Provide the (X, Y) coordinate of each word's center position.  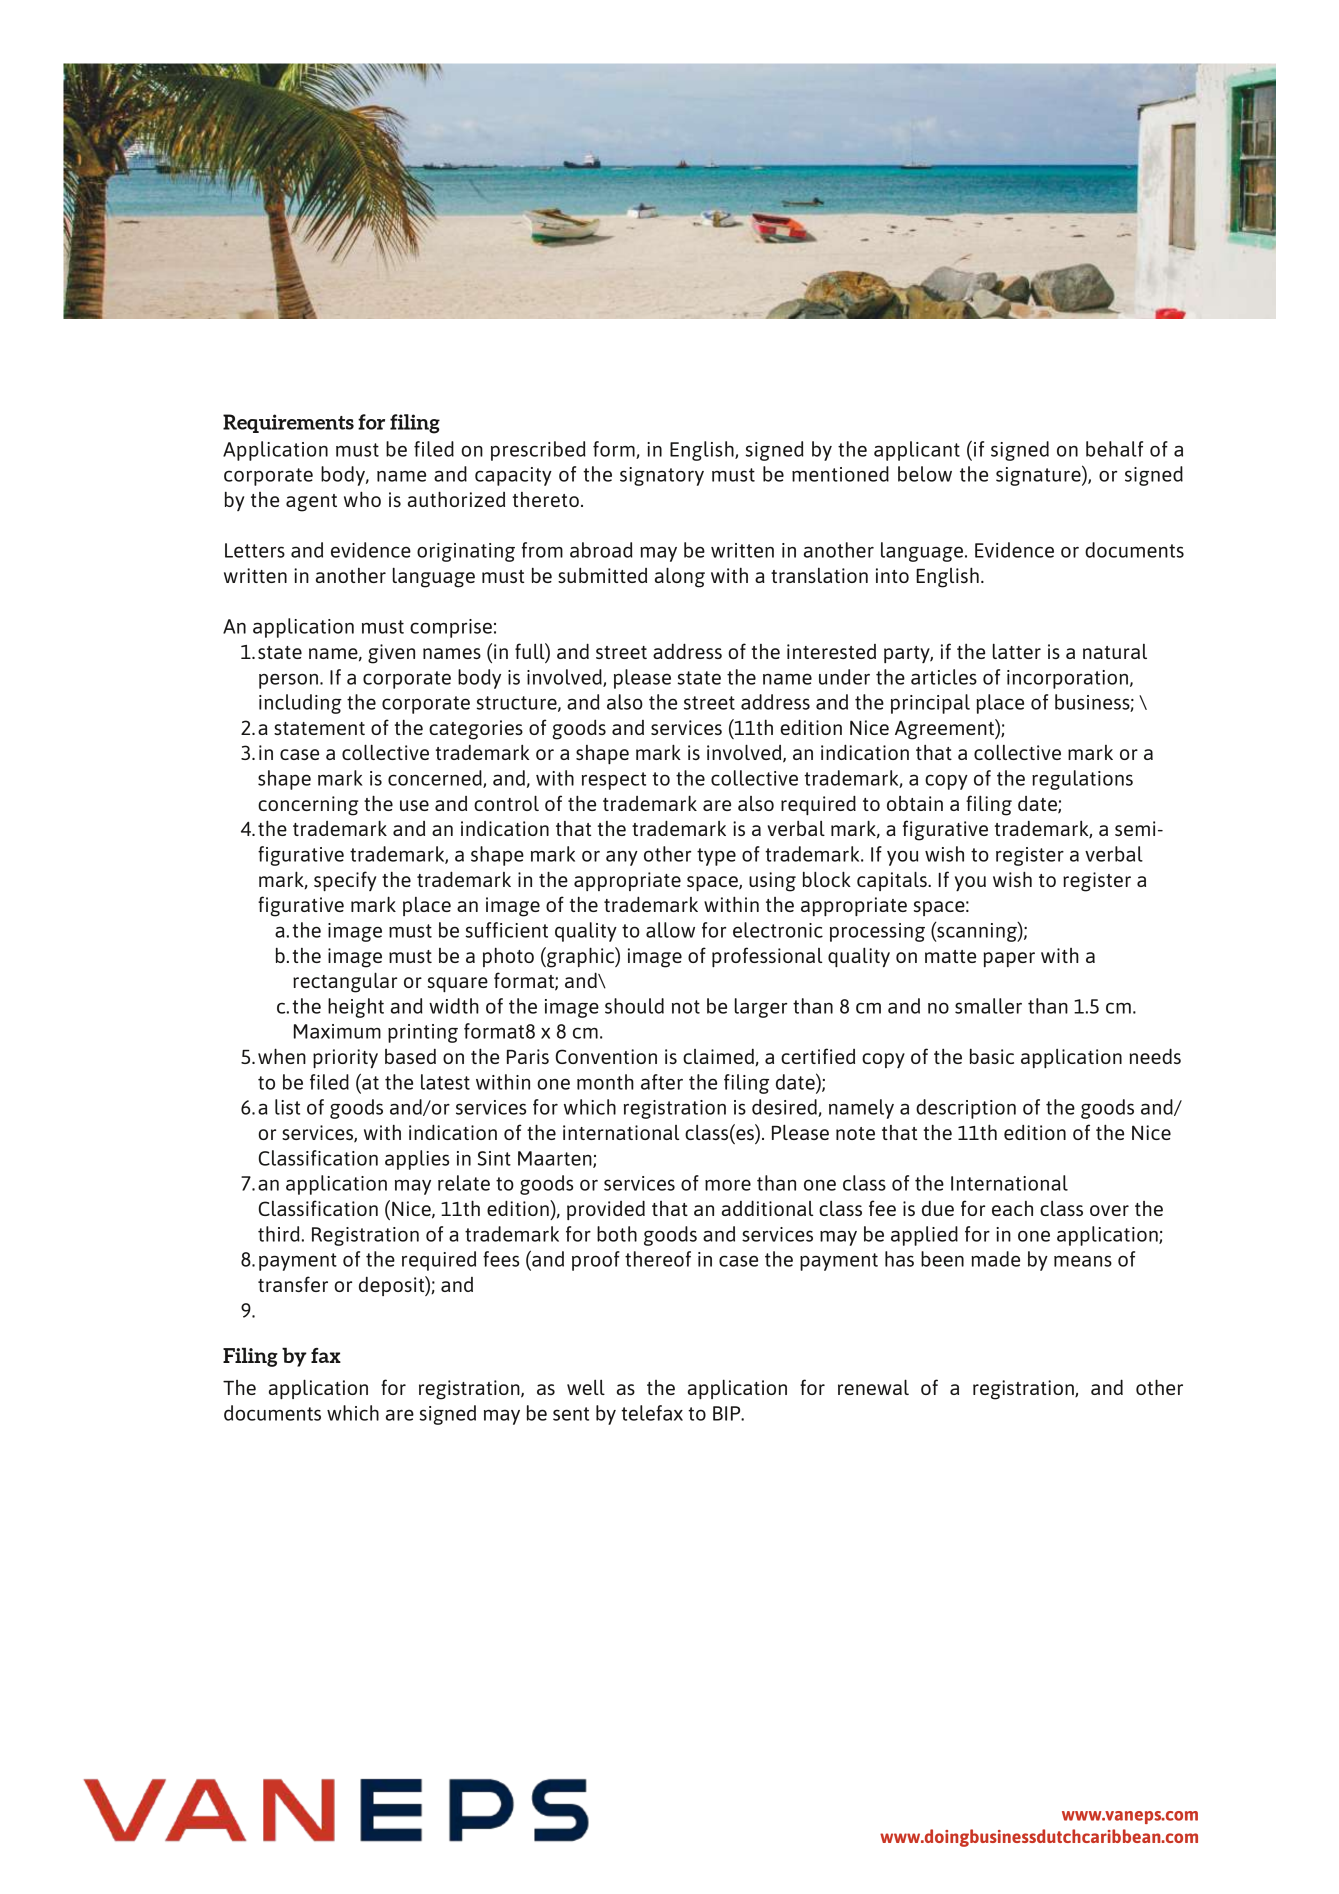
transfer (293, 1284)
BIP (728, 1413)
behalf (1114, 449)
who (362, 499)
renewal (873, 1387)
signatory (662, 476)
